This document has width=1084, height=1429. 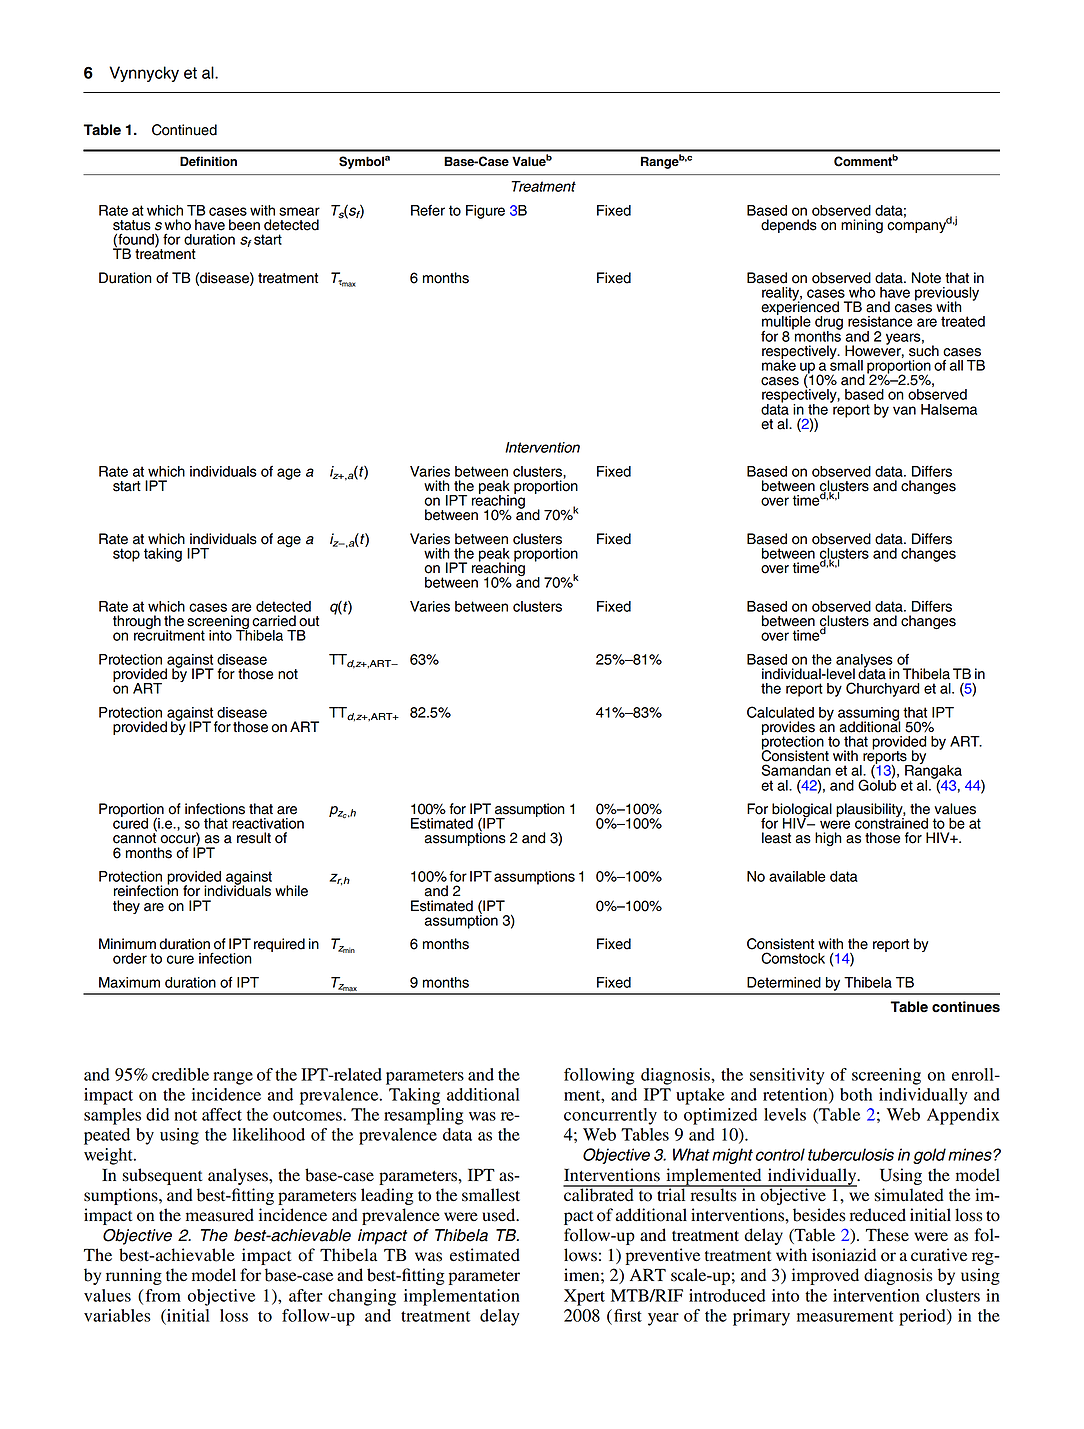 I want to click on running, so click(x=134, y=1276).
